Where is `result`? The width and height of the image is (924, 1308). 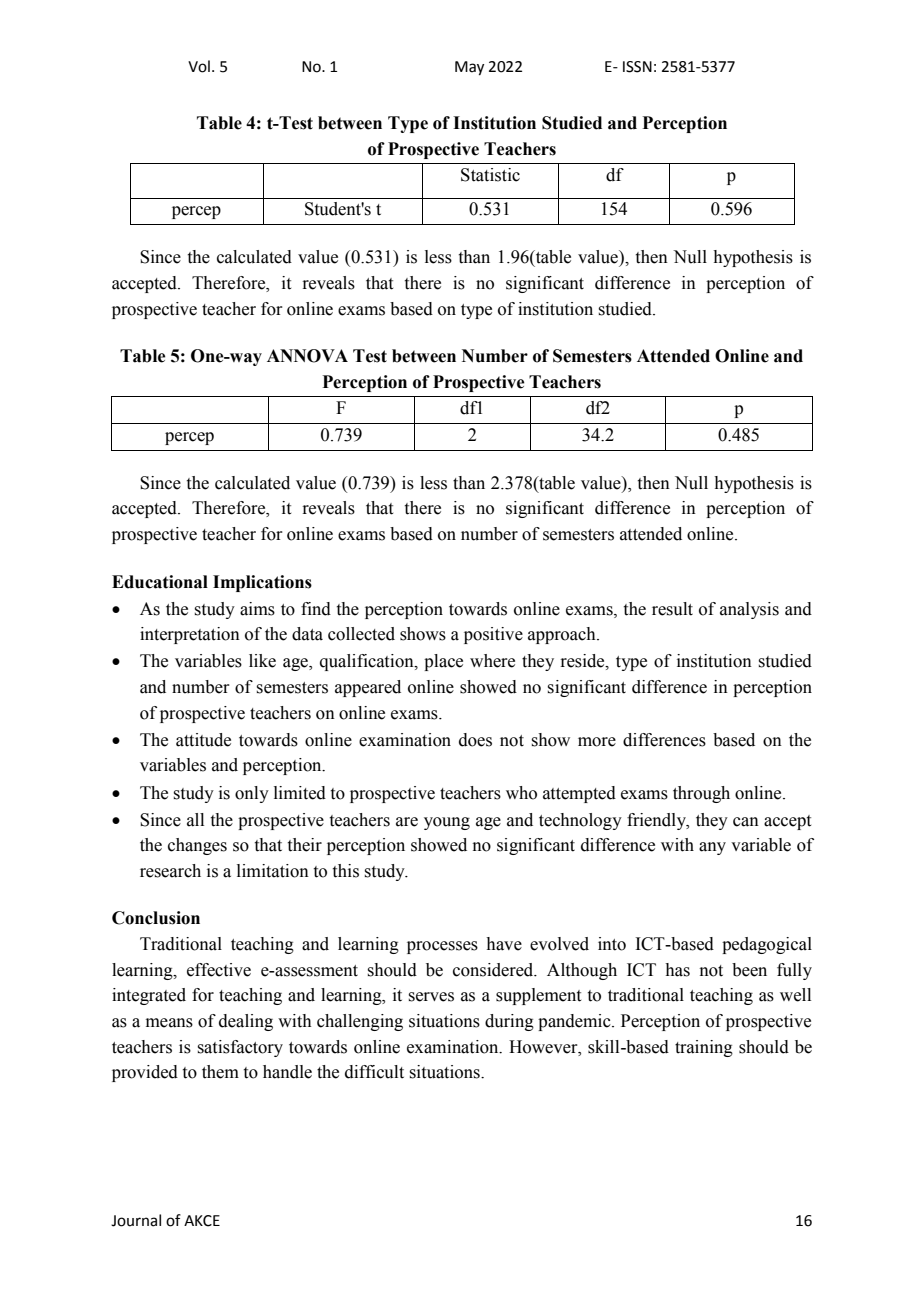 result is located at coordinates (672, 609).
